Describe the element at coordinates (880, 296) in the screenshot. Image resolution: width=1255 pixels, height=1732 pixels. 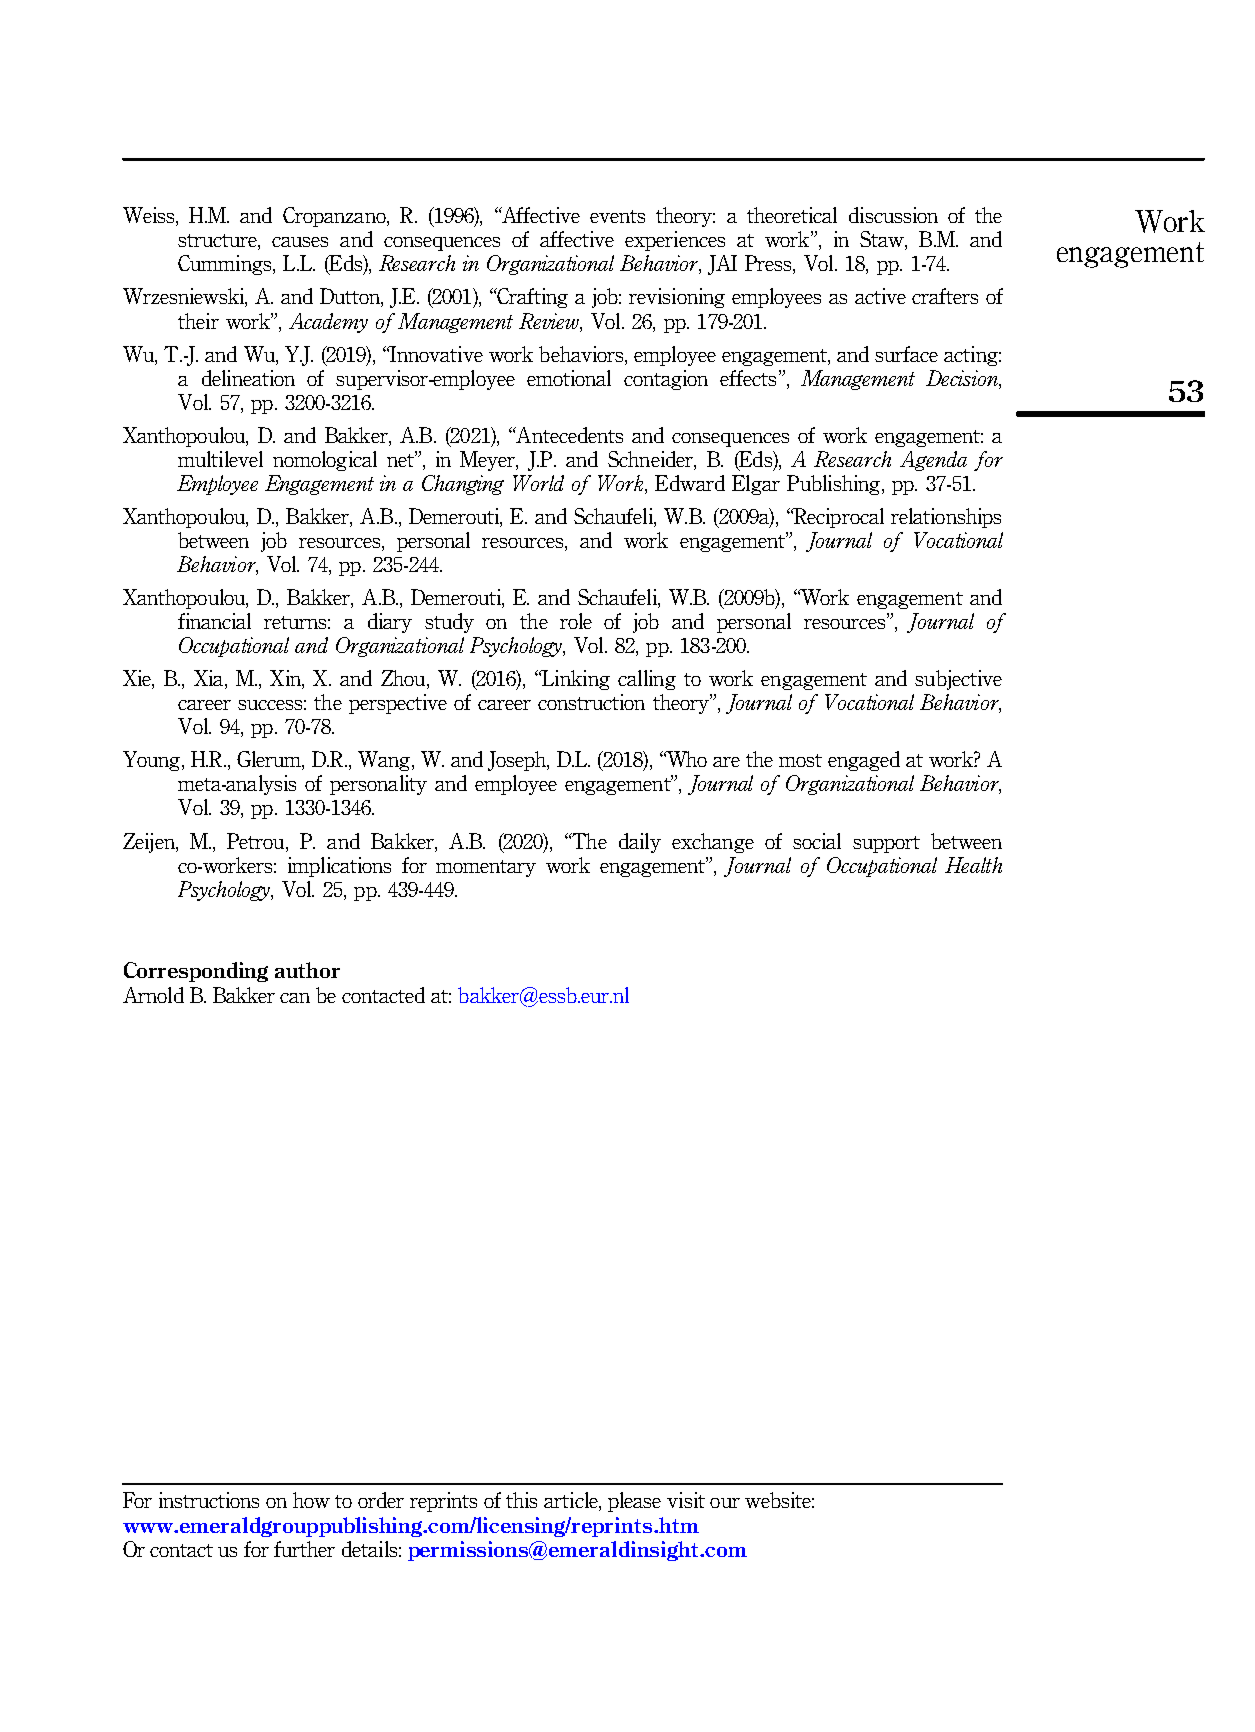
I see `active` at that location.
